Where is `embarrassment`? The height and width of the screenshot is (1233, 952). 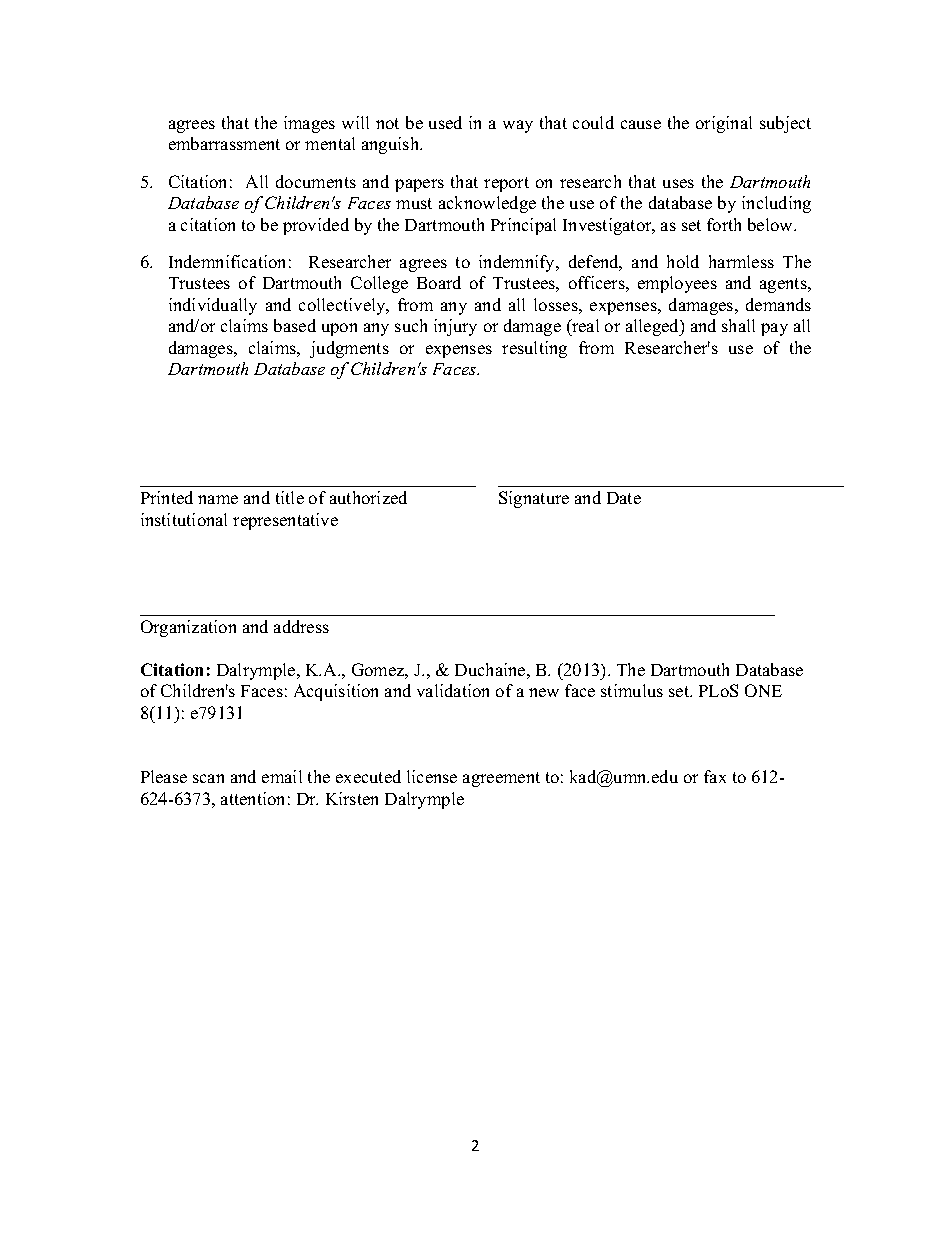 embarrassment is located at coordinates (224, 143).
